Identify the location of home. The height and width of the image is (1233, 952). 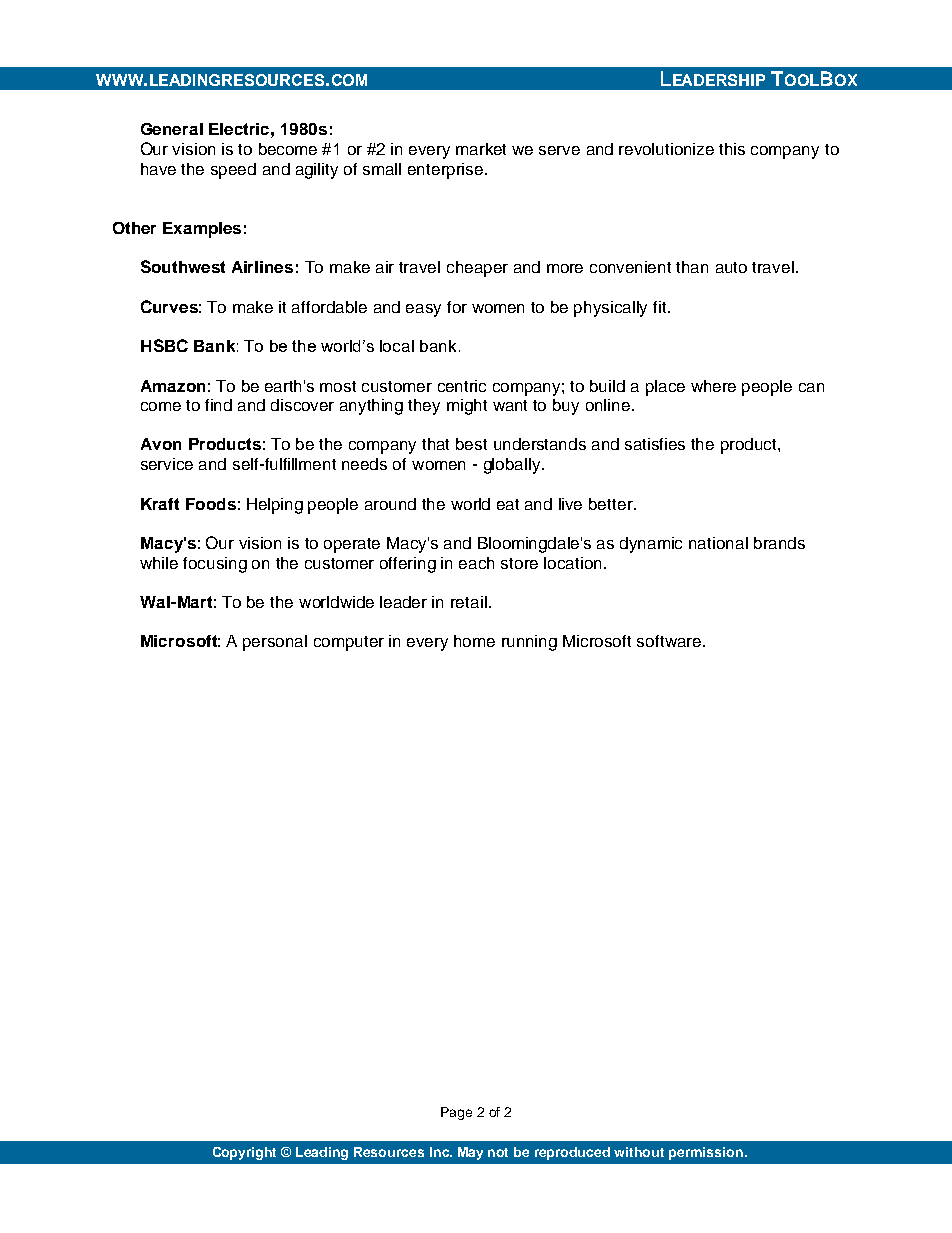
(474, 641).
